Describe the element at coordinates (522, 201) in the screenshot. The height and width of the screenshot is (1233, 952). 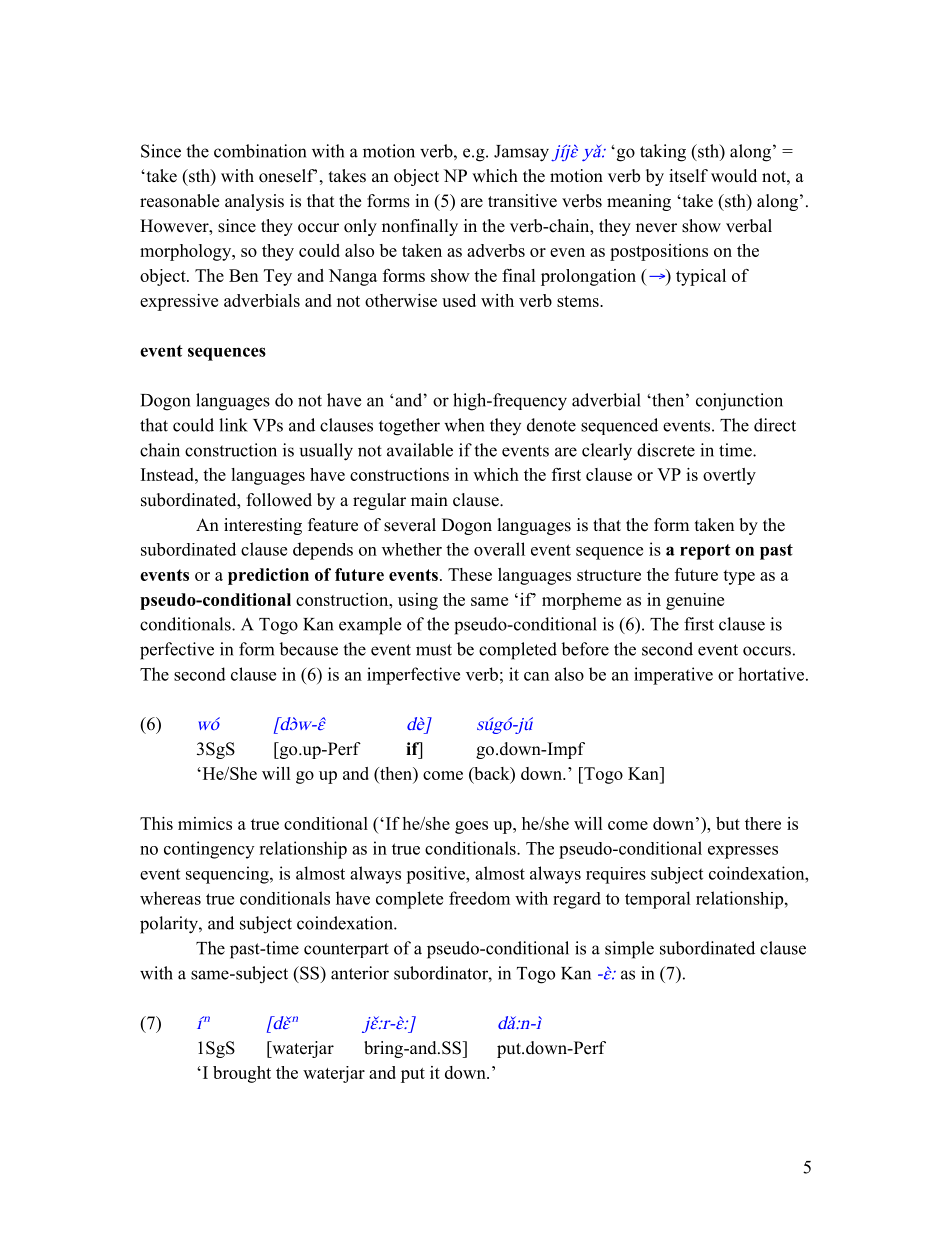
I see `transitive` at that location.
